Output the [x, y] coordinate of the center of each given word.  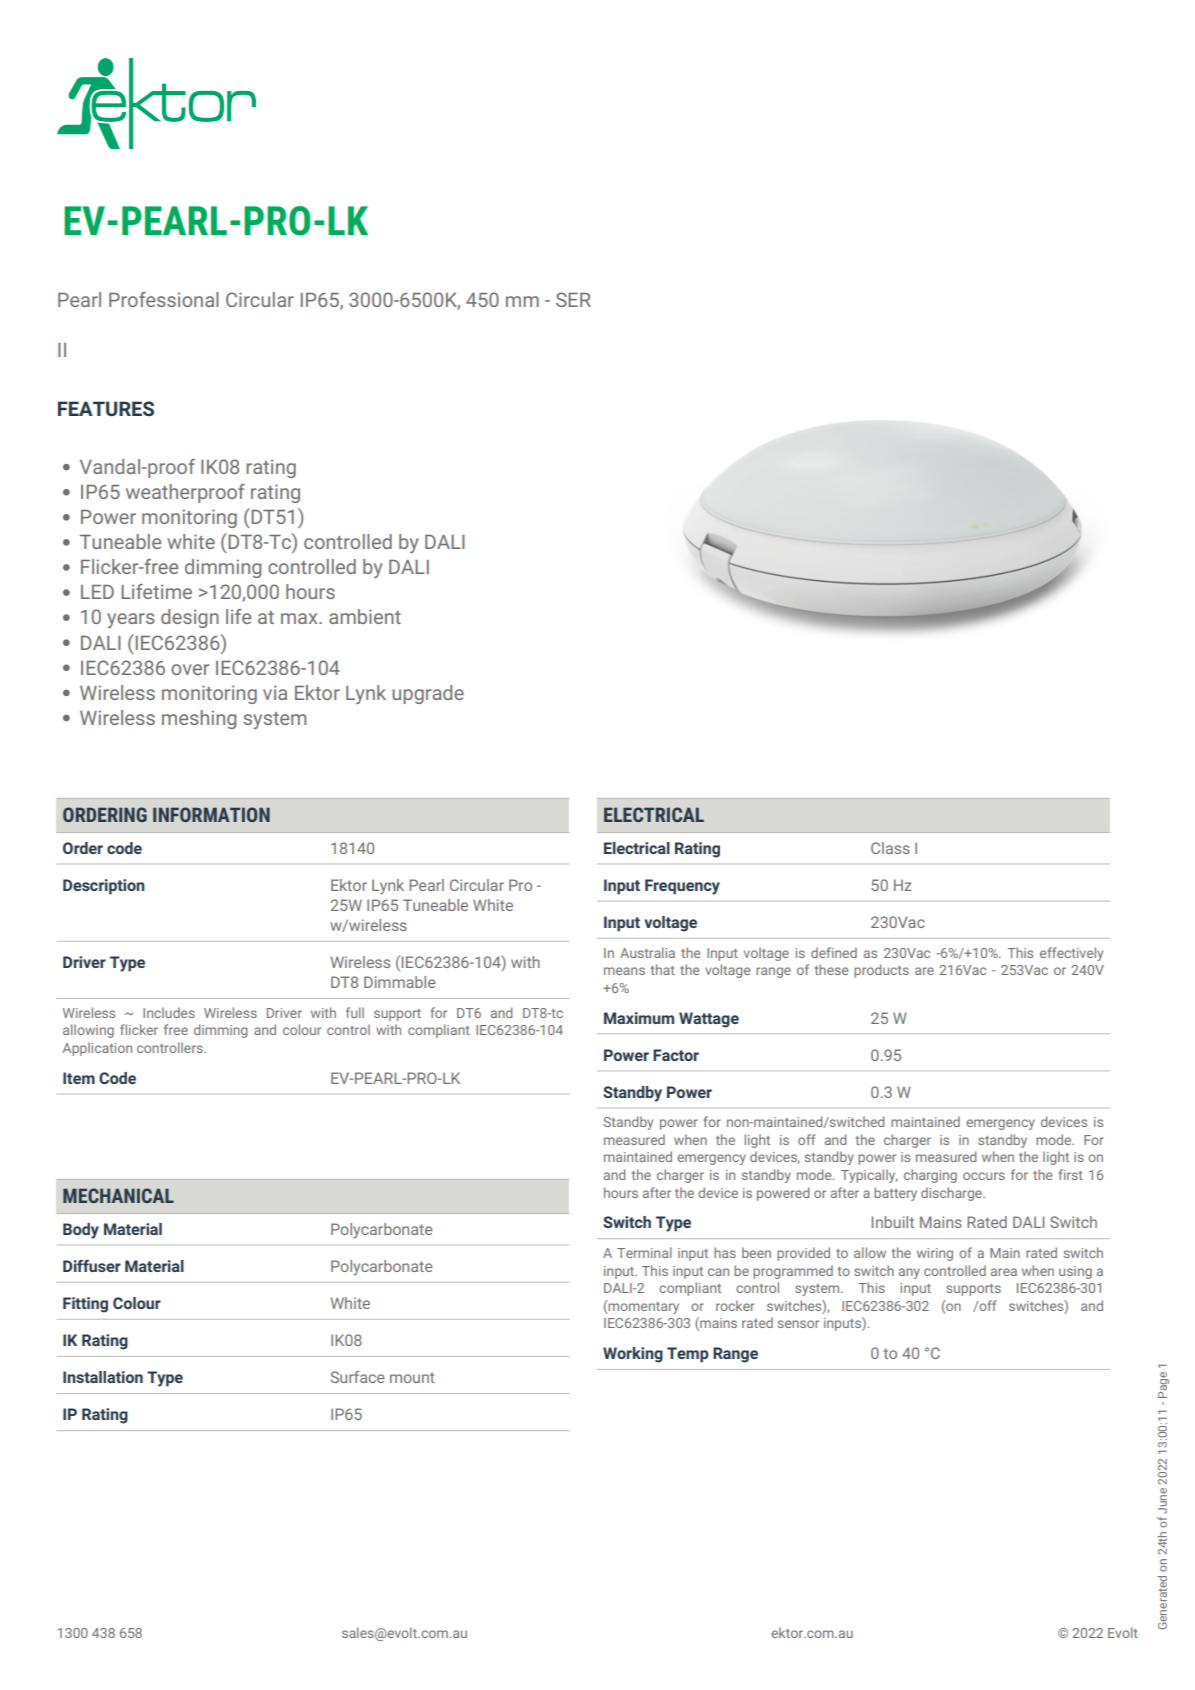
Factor [676, 1055]
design [190, 618]
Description [104, 887]
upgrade [428, 694]
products [881, 971]
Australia [647, 952]
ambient [365, 616]
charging [930, 1176]
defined [834, 952]
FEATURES [106, 408]
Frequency [682, 887]
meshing [199, 719]
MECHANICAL [118, 1195]
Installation [103, 1377]
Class [890, 848]
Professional [164, 299]
